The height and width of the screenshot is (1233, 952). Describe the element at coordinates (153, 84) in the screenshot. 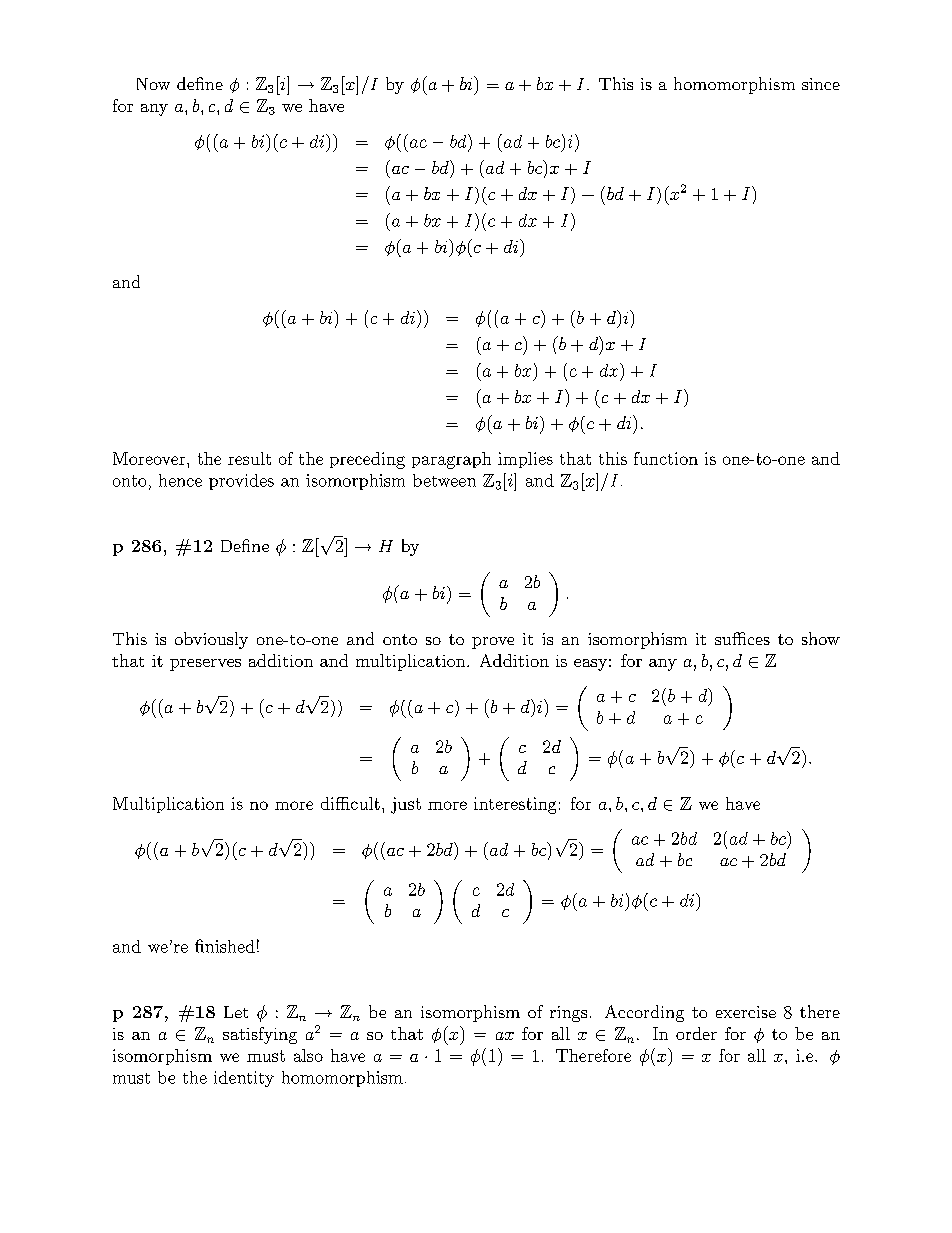

I see `Now` at that location.
